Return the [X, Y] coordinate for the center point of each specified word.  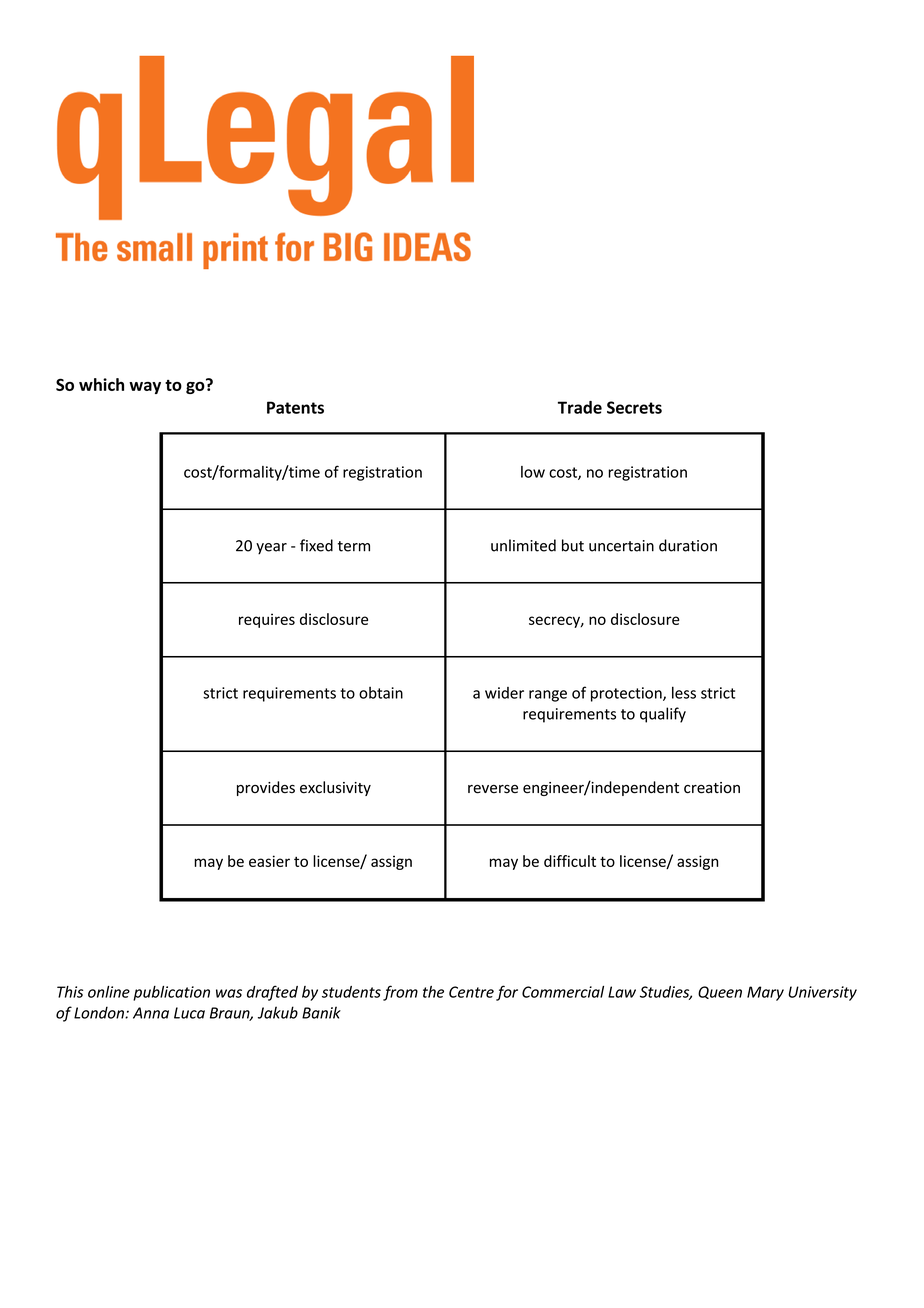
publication [171, 993]
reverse [493, 789]
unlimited [523, 545]
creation [712, 788]
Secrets [634, 407]
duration [688, 545]
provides [266, 788]
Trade [580, 407]
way [145, 388]
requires [267, 620]
